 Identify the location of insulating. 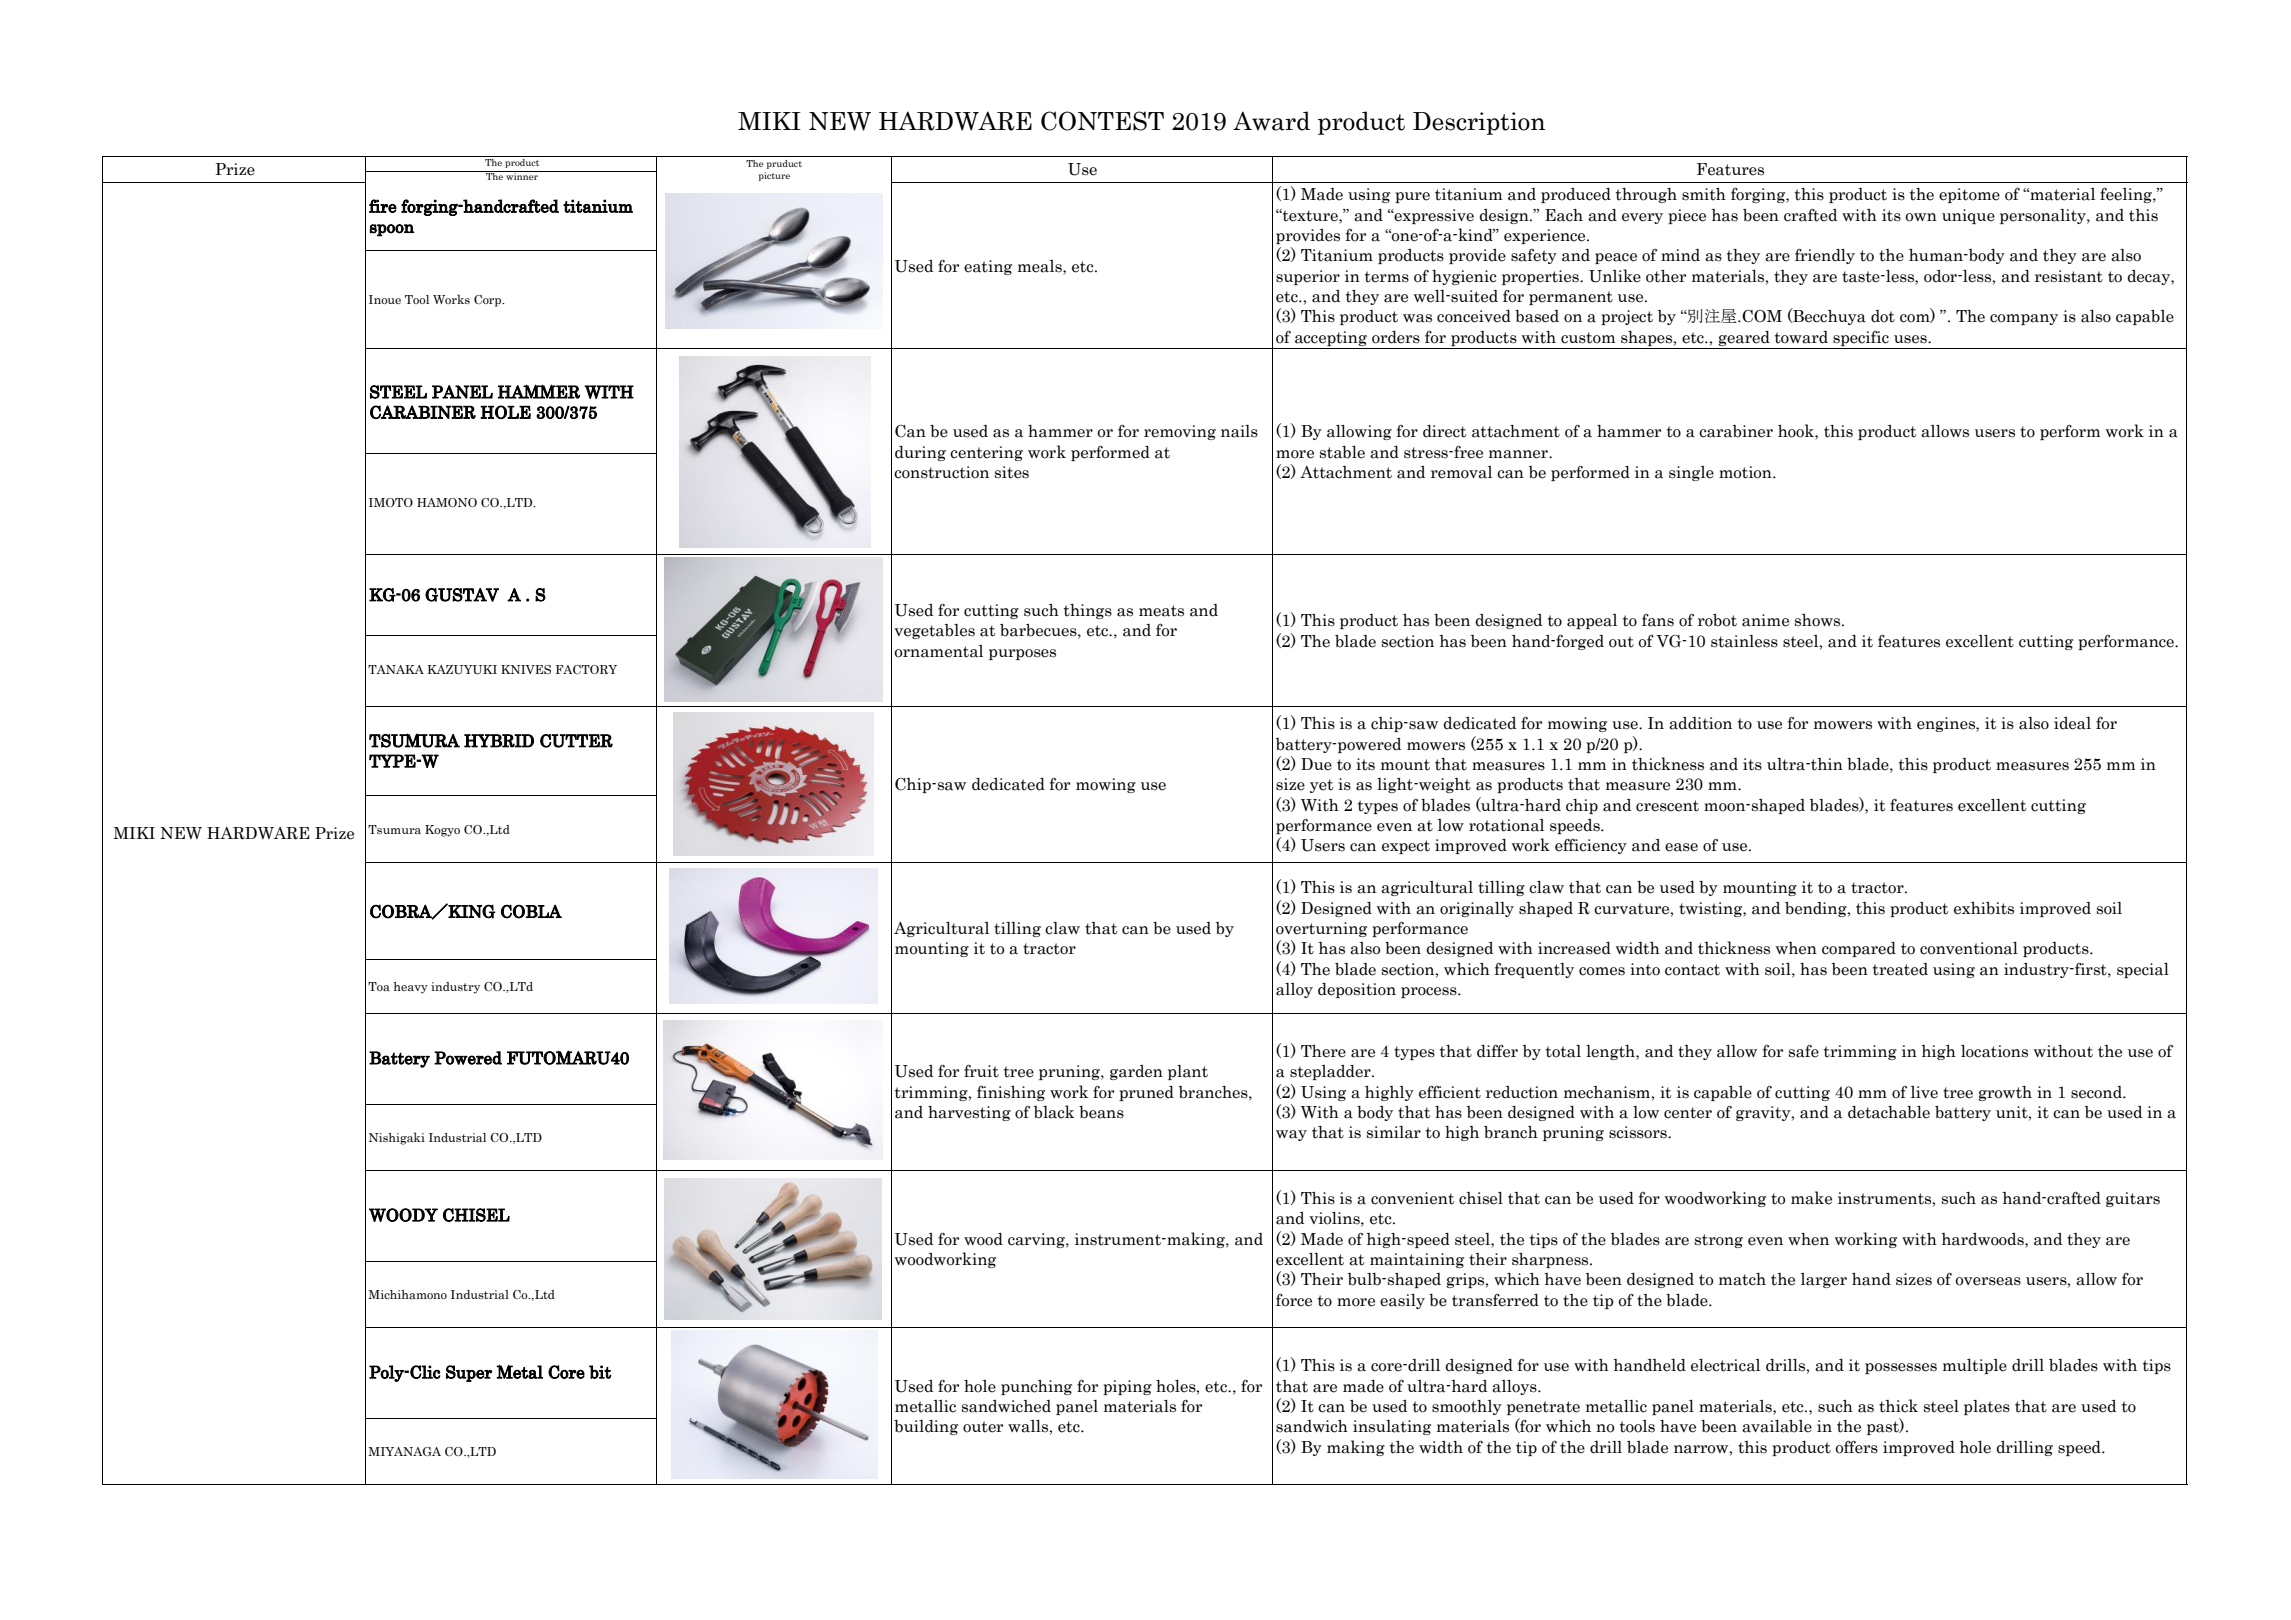
(1392, 1427).
